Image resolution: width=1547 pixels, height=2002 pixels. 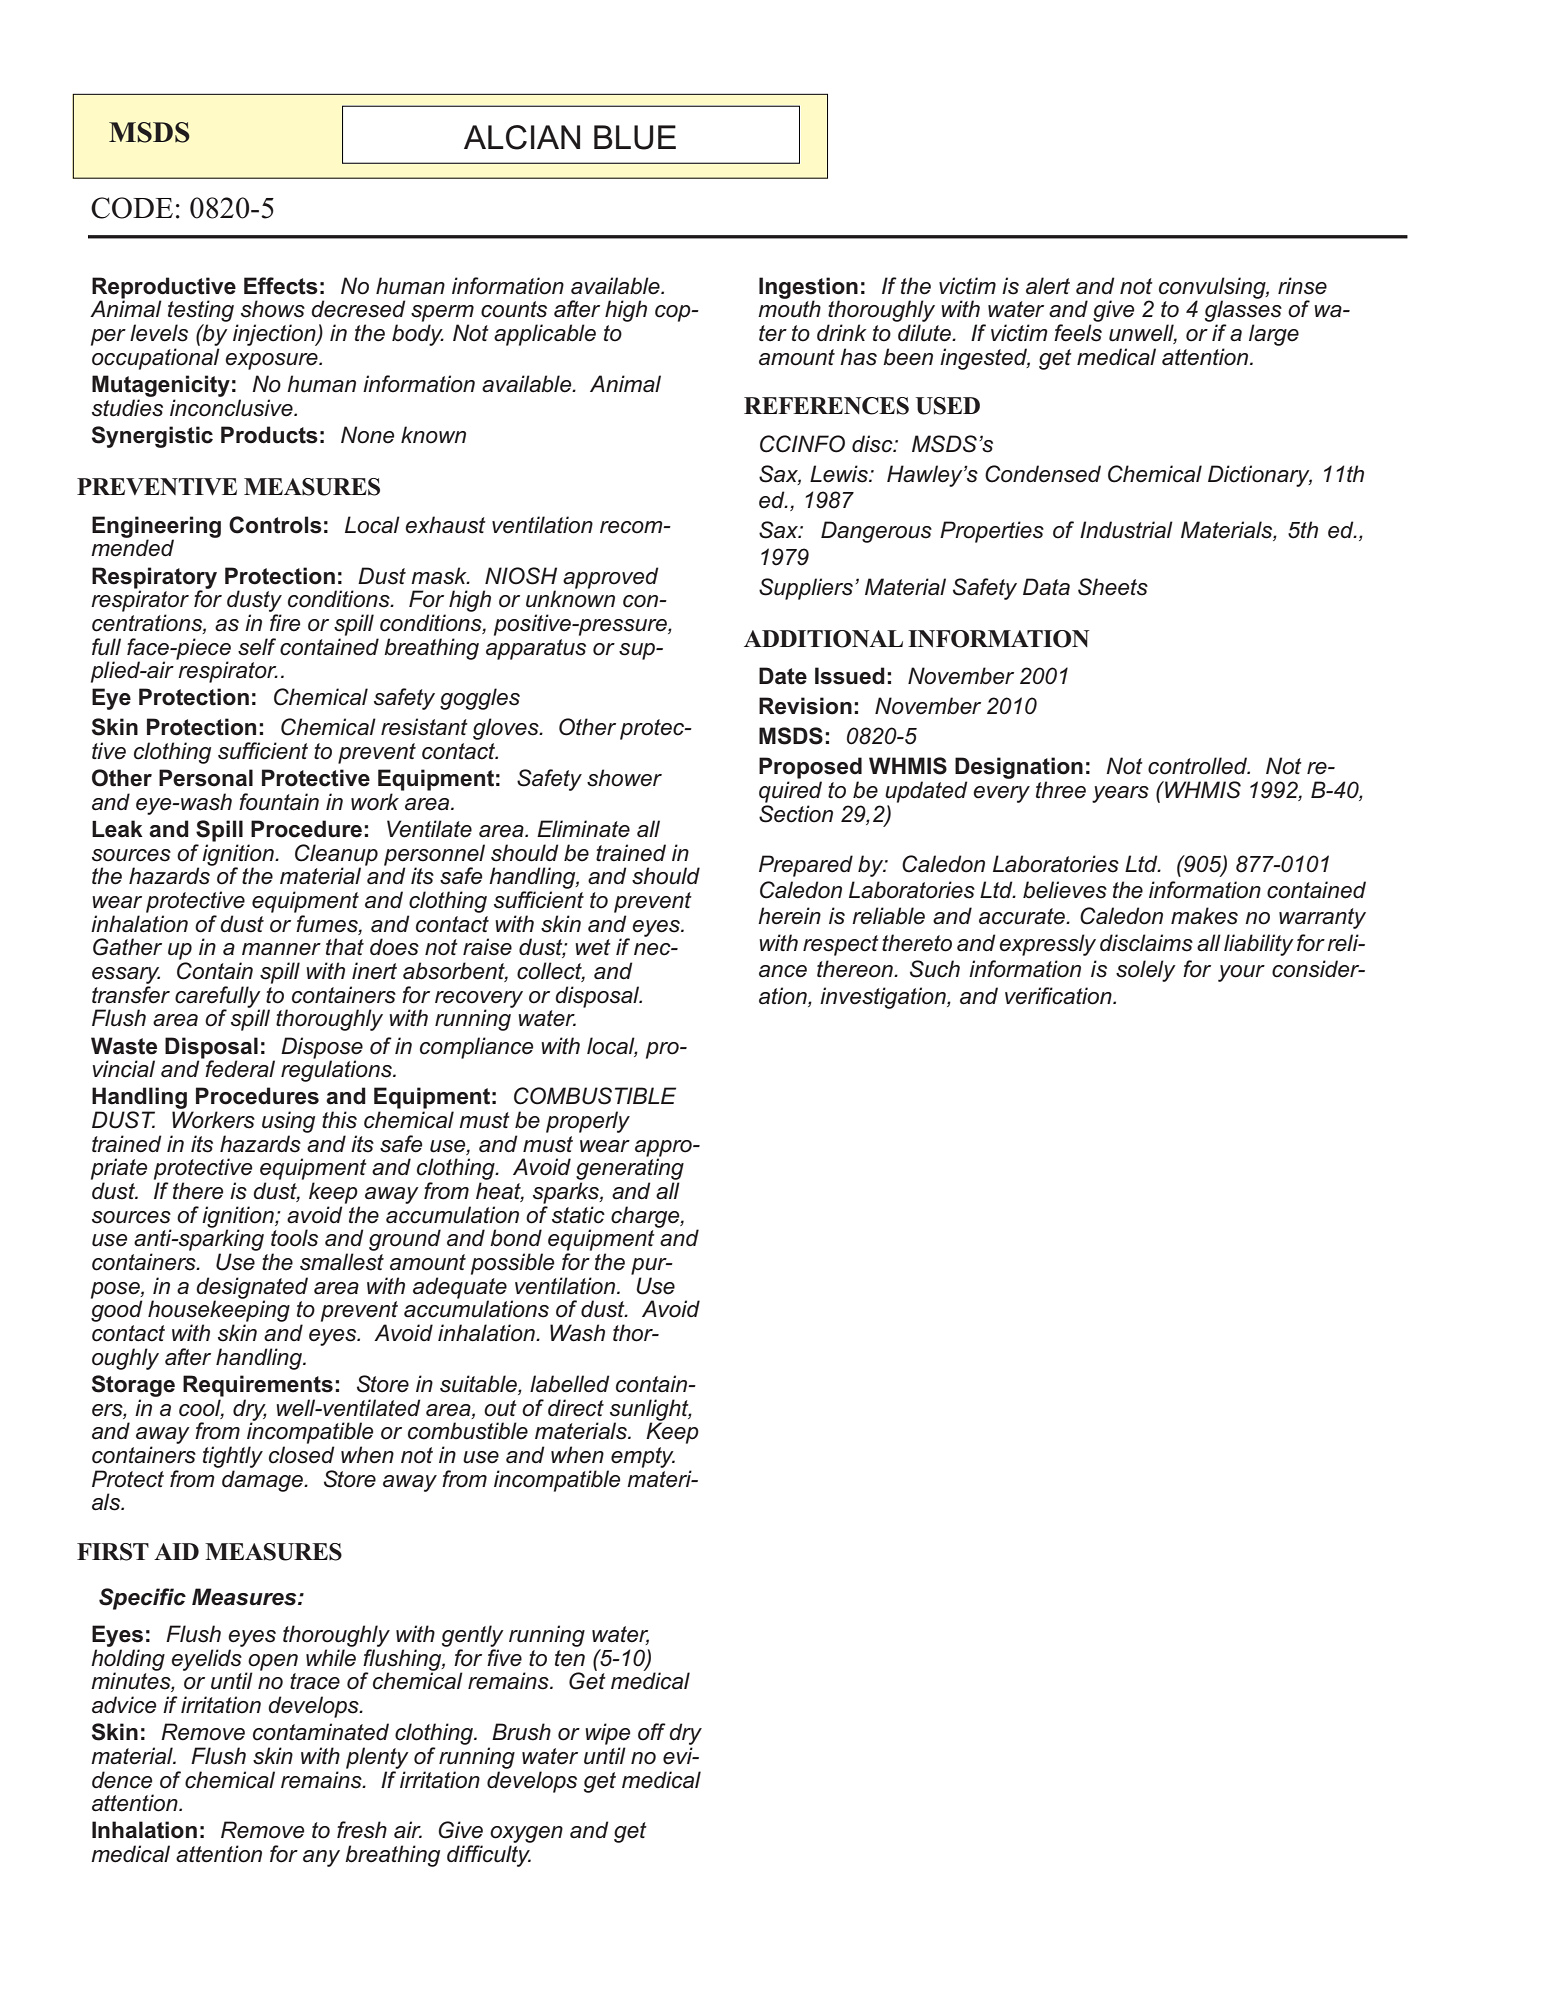 What do you see at coordinates (789, 916) in the screenshot?
I see `herein` at bounding box center [789, 916].
